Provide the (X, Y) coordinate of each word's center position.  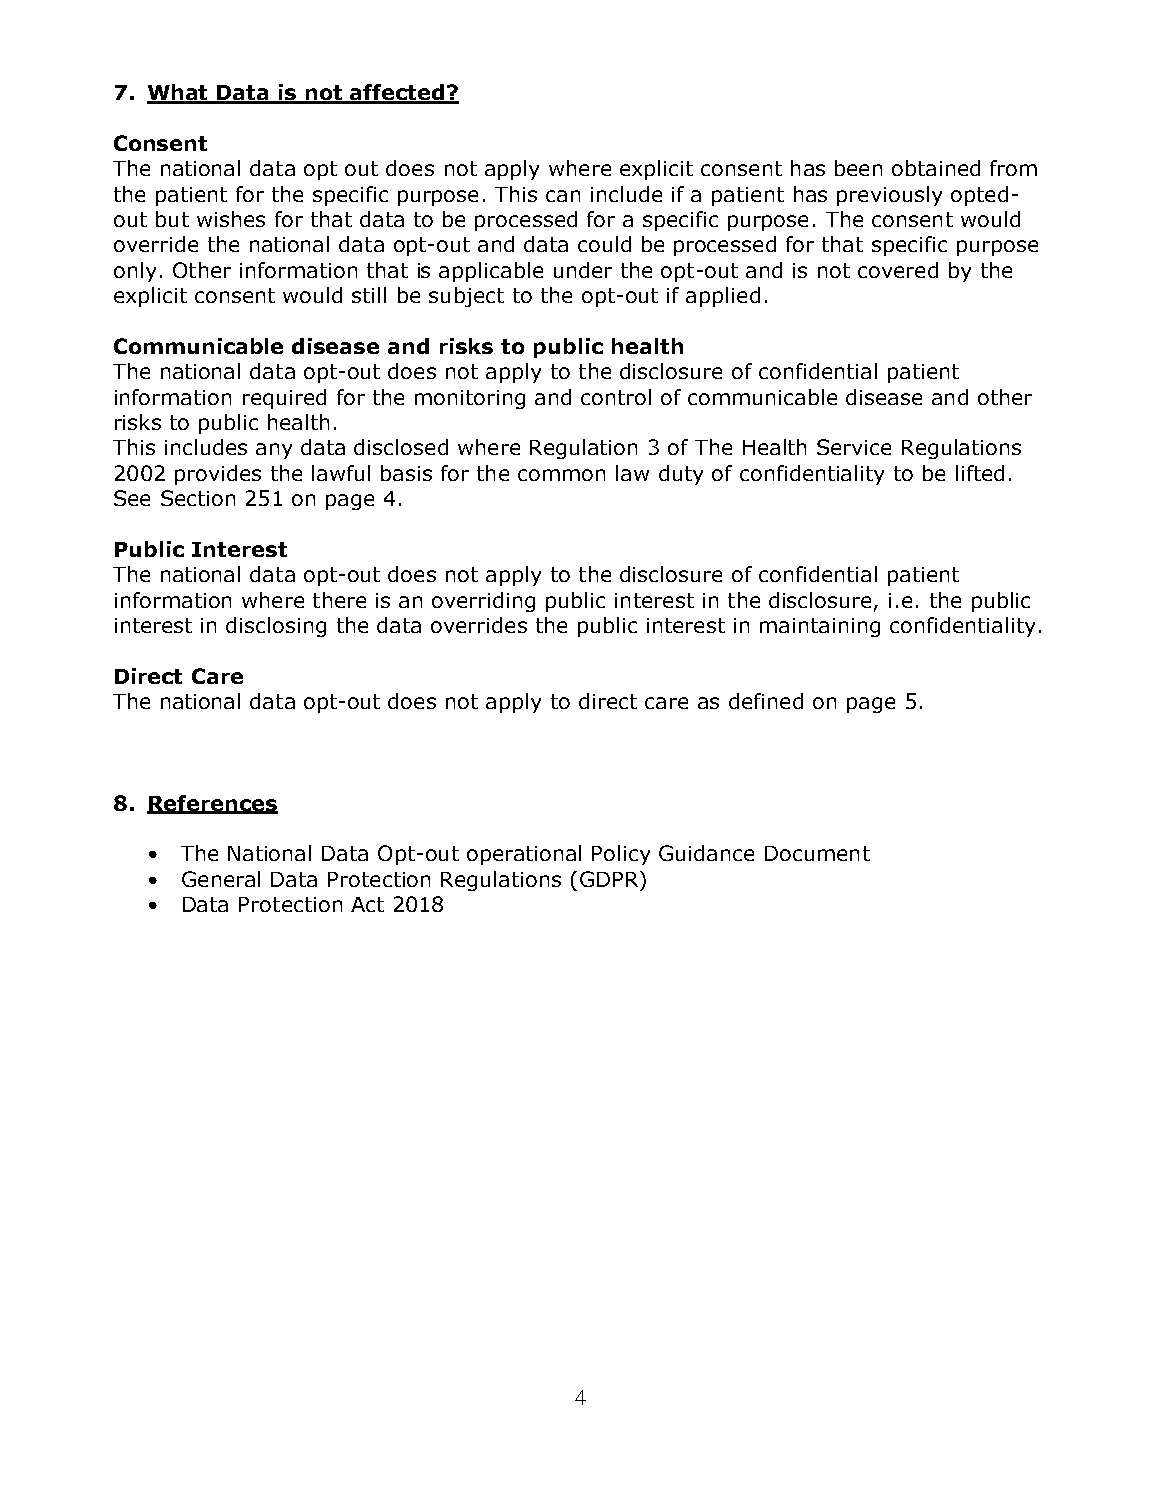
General (221, 879)
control (616, 397)
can (563, 196)
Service (854, 447)
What (179, 93)
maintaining (820, 627)
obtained (936, 168)
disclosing (276, 627)
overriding (483, 602)
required (284, 399)
